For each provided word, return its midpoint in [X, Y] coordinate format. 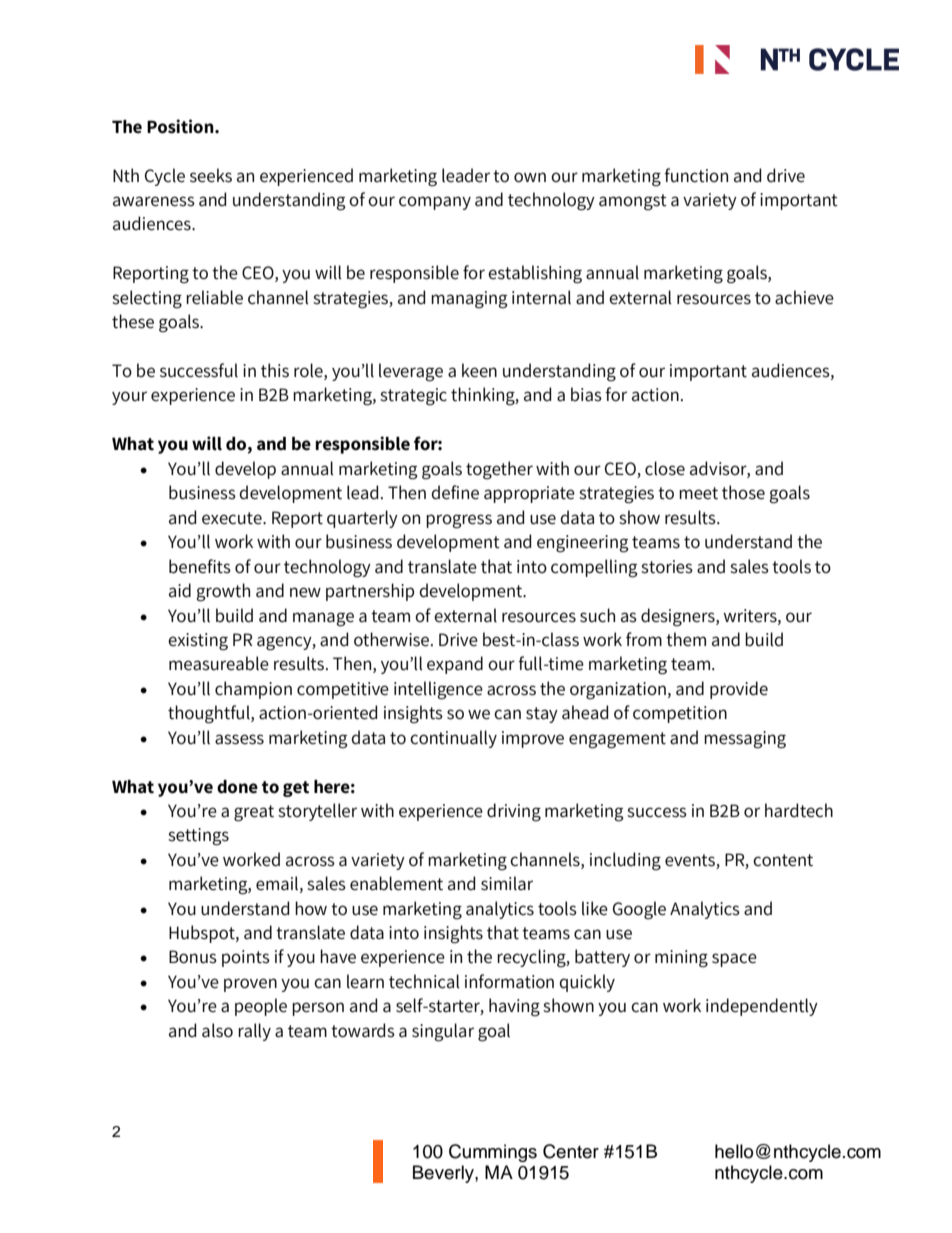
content [783, 860]
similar [507, 883]
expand [455, 665]
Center [571, 1151]
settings [198, 837]
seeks [211, 175]
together [499, 470]
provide [739, 690]
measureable [219, 663]
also [217, 1030]
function [696, 175]
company [435, 203]
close [665, 468]
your [129, 398]
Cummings [493, 1153]
